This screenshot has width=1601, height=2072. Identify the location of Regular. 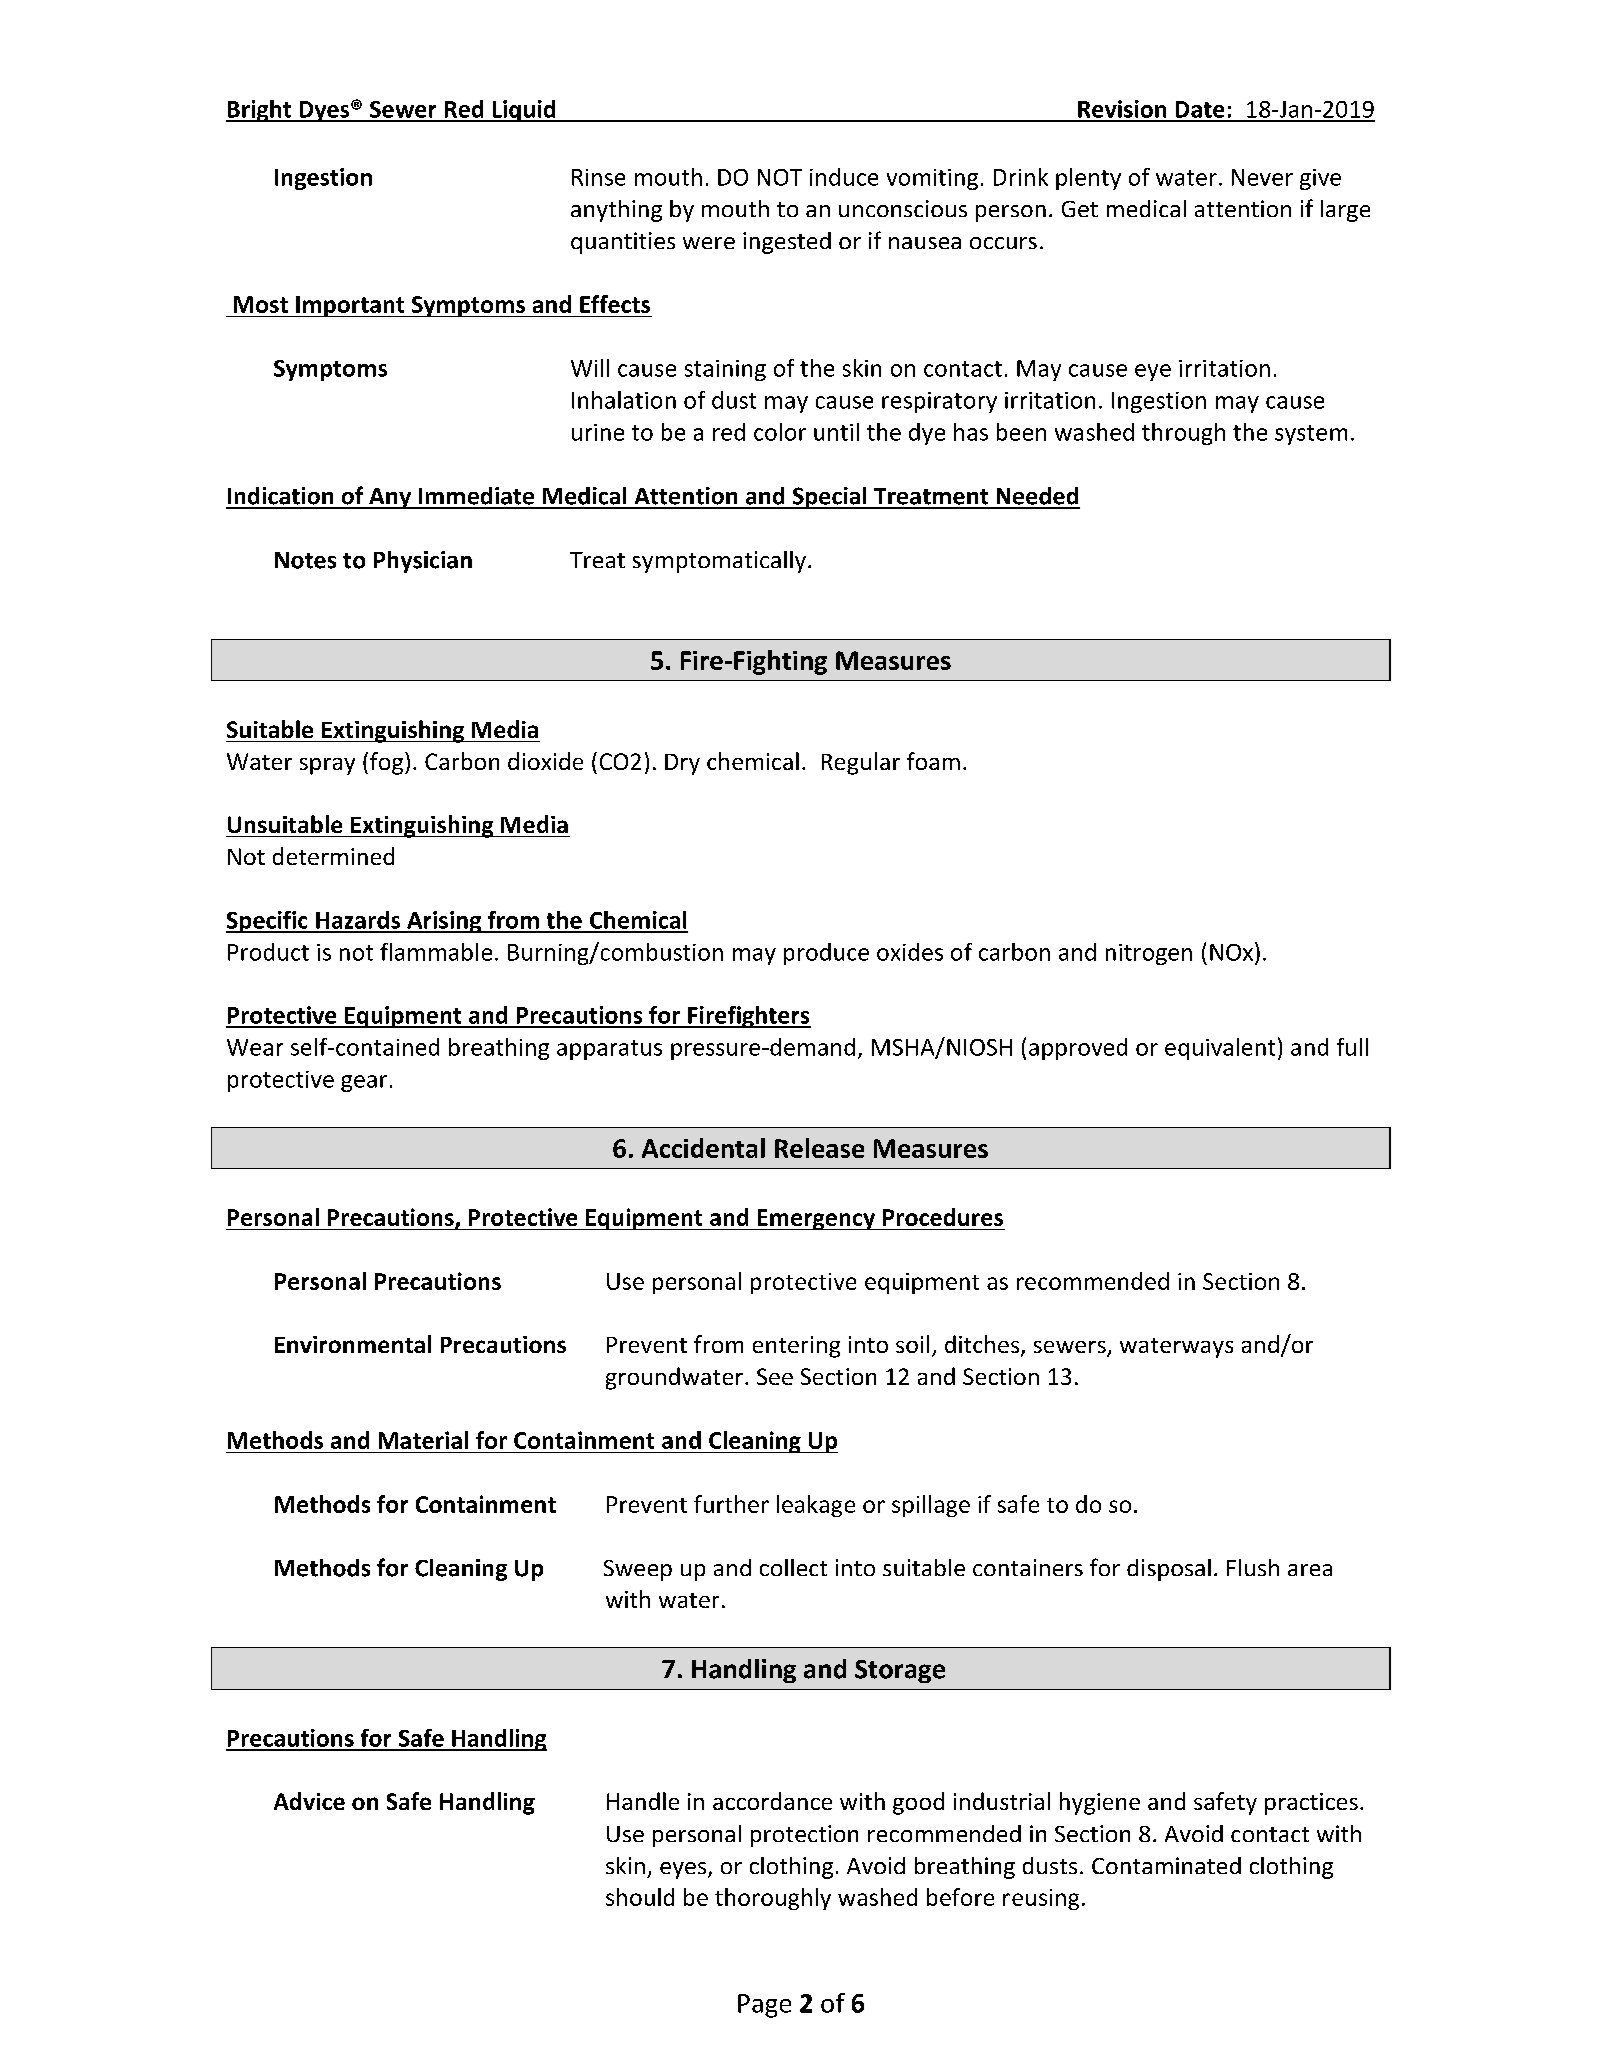
(861, 763).
